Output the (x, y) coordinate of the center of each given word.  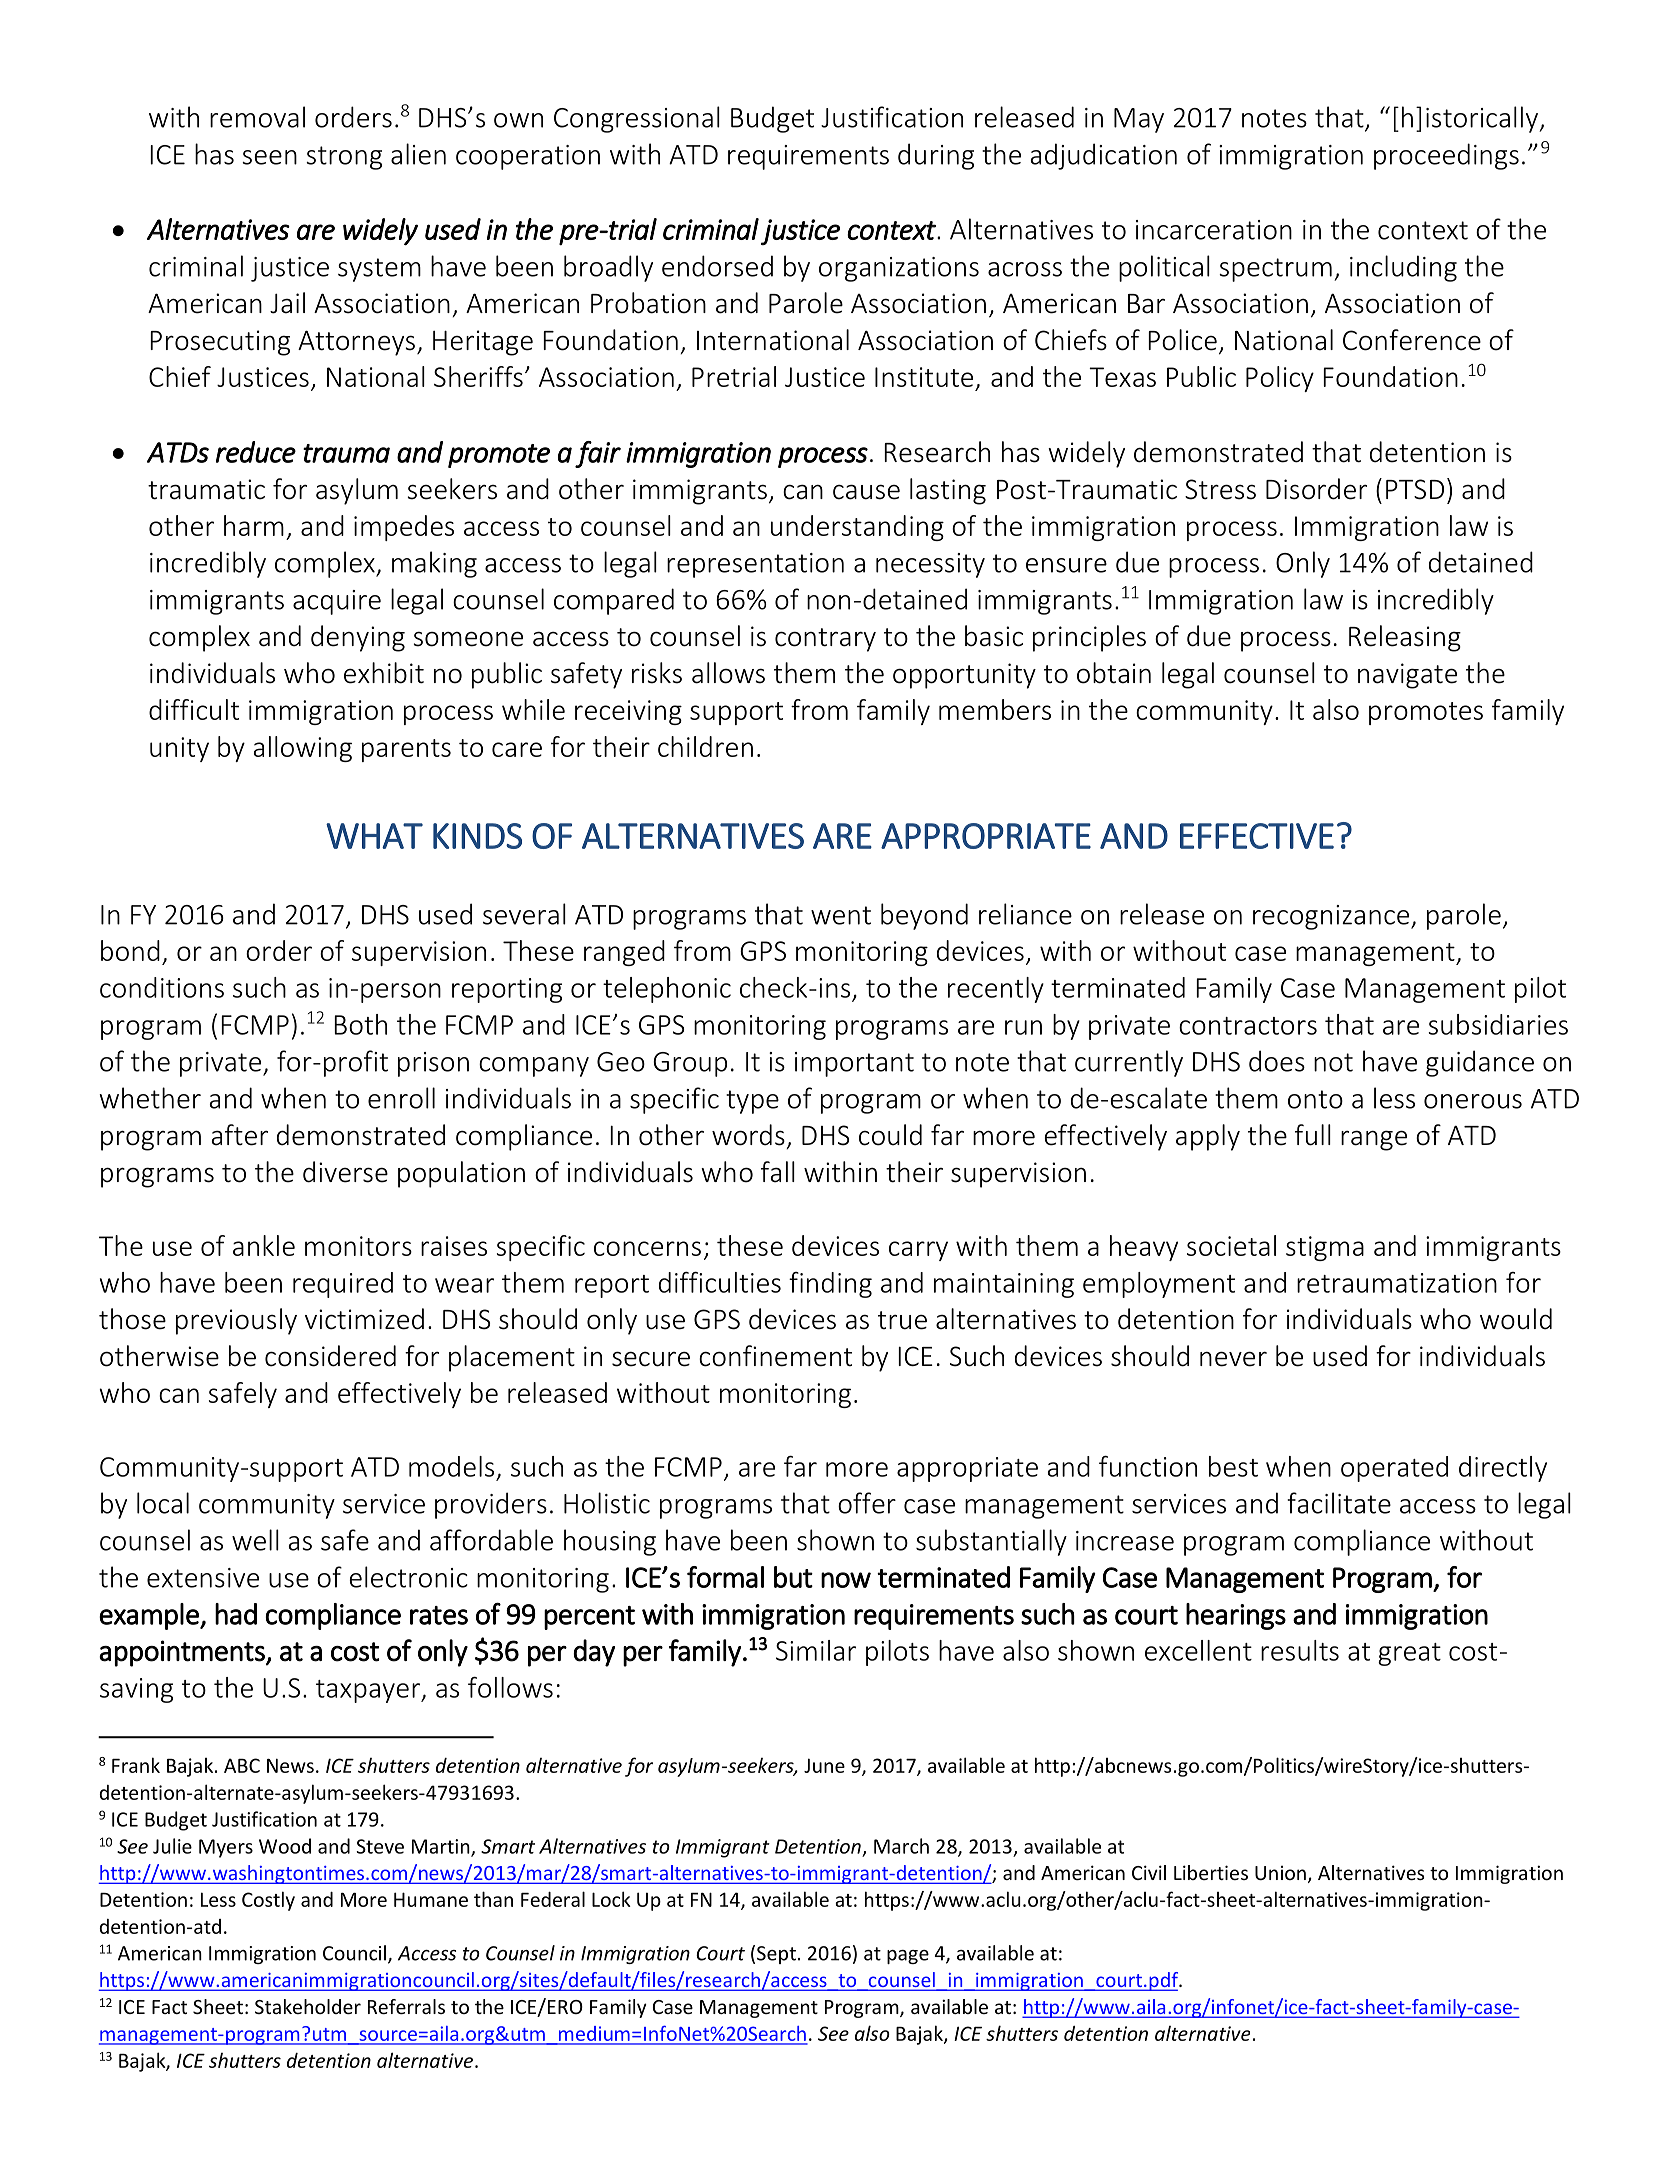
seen (269, 157)
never (1233, 1359)
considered (330, 1356)
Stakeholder (308, 2006)
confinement (775, 1356)
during (936, 156)
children (705, 746)
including (1403, 268)
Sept (776, 1955)
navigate (1407, 676)
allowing (303, 749)
